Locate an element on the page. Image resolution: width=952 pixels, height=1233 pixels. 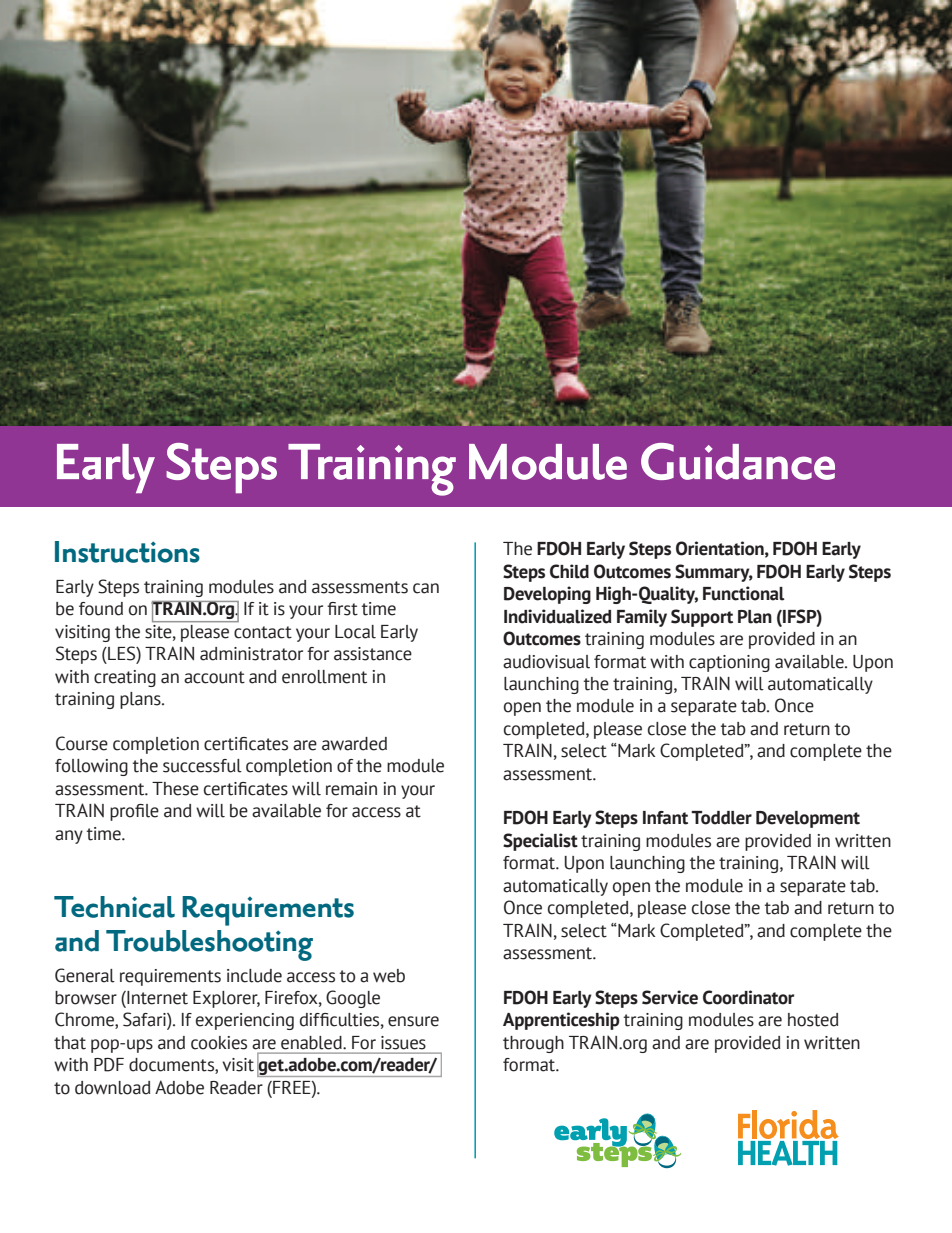
captioning is located at coordinates (729, 663).
